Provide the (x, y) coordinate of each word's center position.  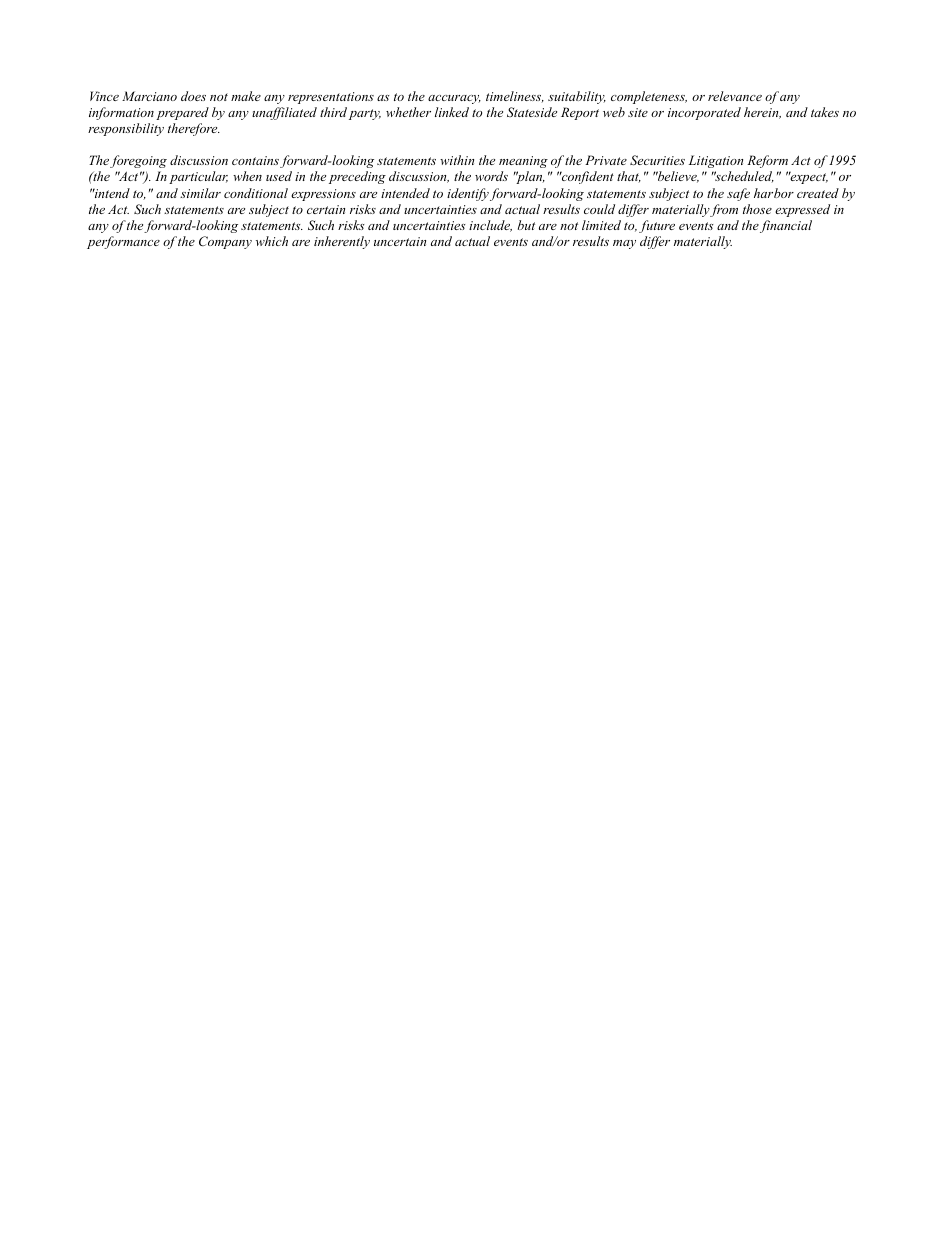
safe (738, 194)
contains (255, 160)
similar (200, 193)
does (193, 96)
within (457, 160)
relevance (735, 96)
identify (468, 194)
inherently (342, 242)
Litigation (716, 161)
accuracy (454, 99)
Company (225, 242)
